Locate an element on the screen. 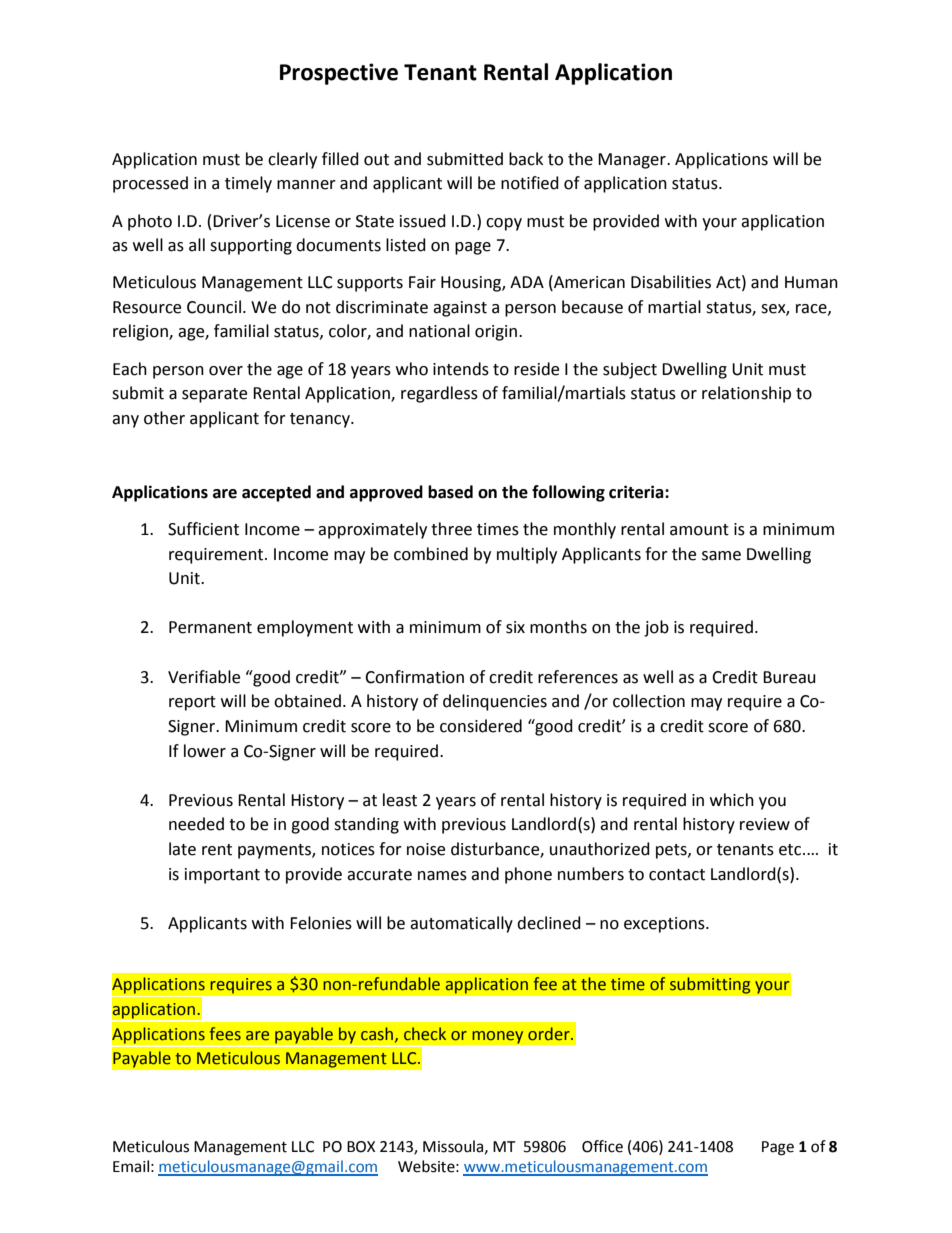 The width and height of the screenshot is (952, 1233). Council is located at coordinates (214, 307).
